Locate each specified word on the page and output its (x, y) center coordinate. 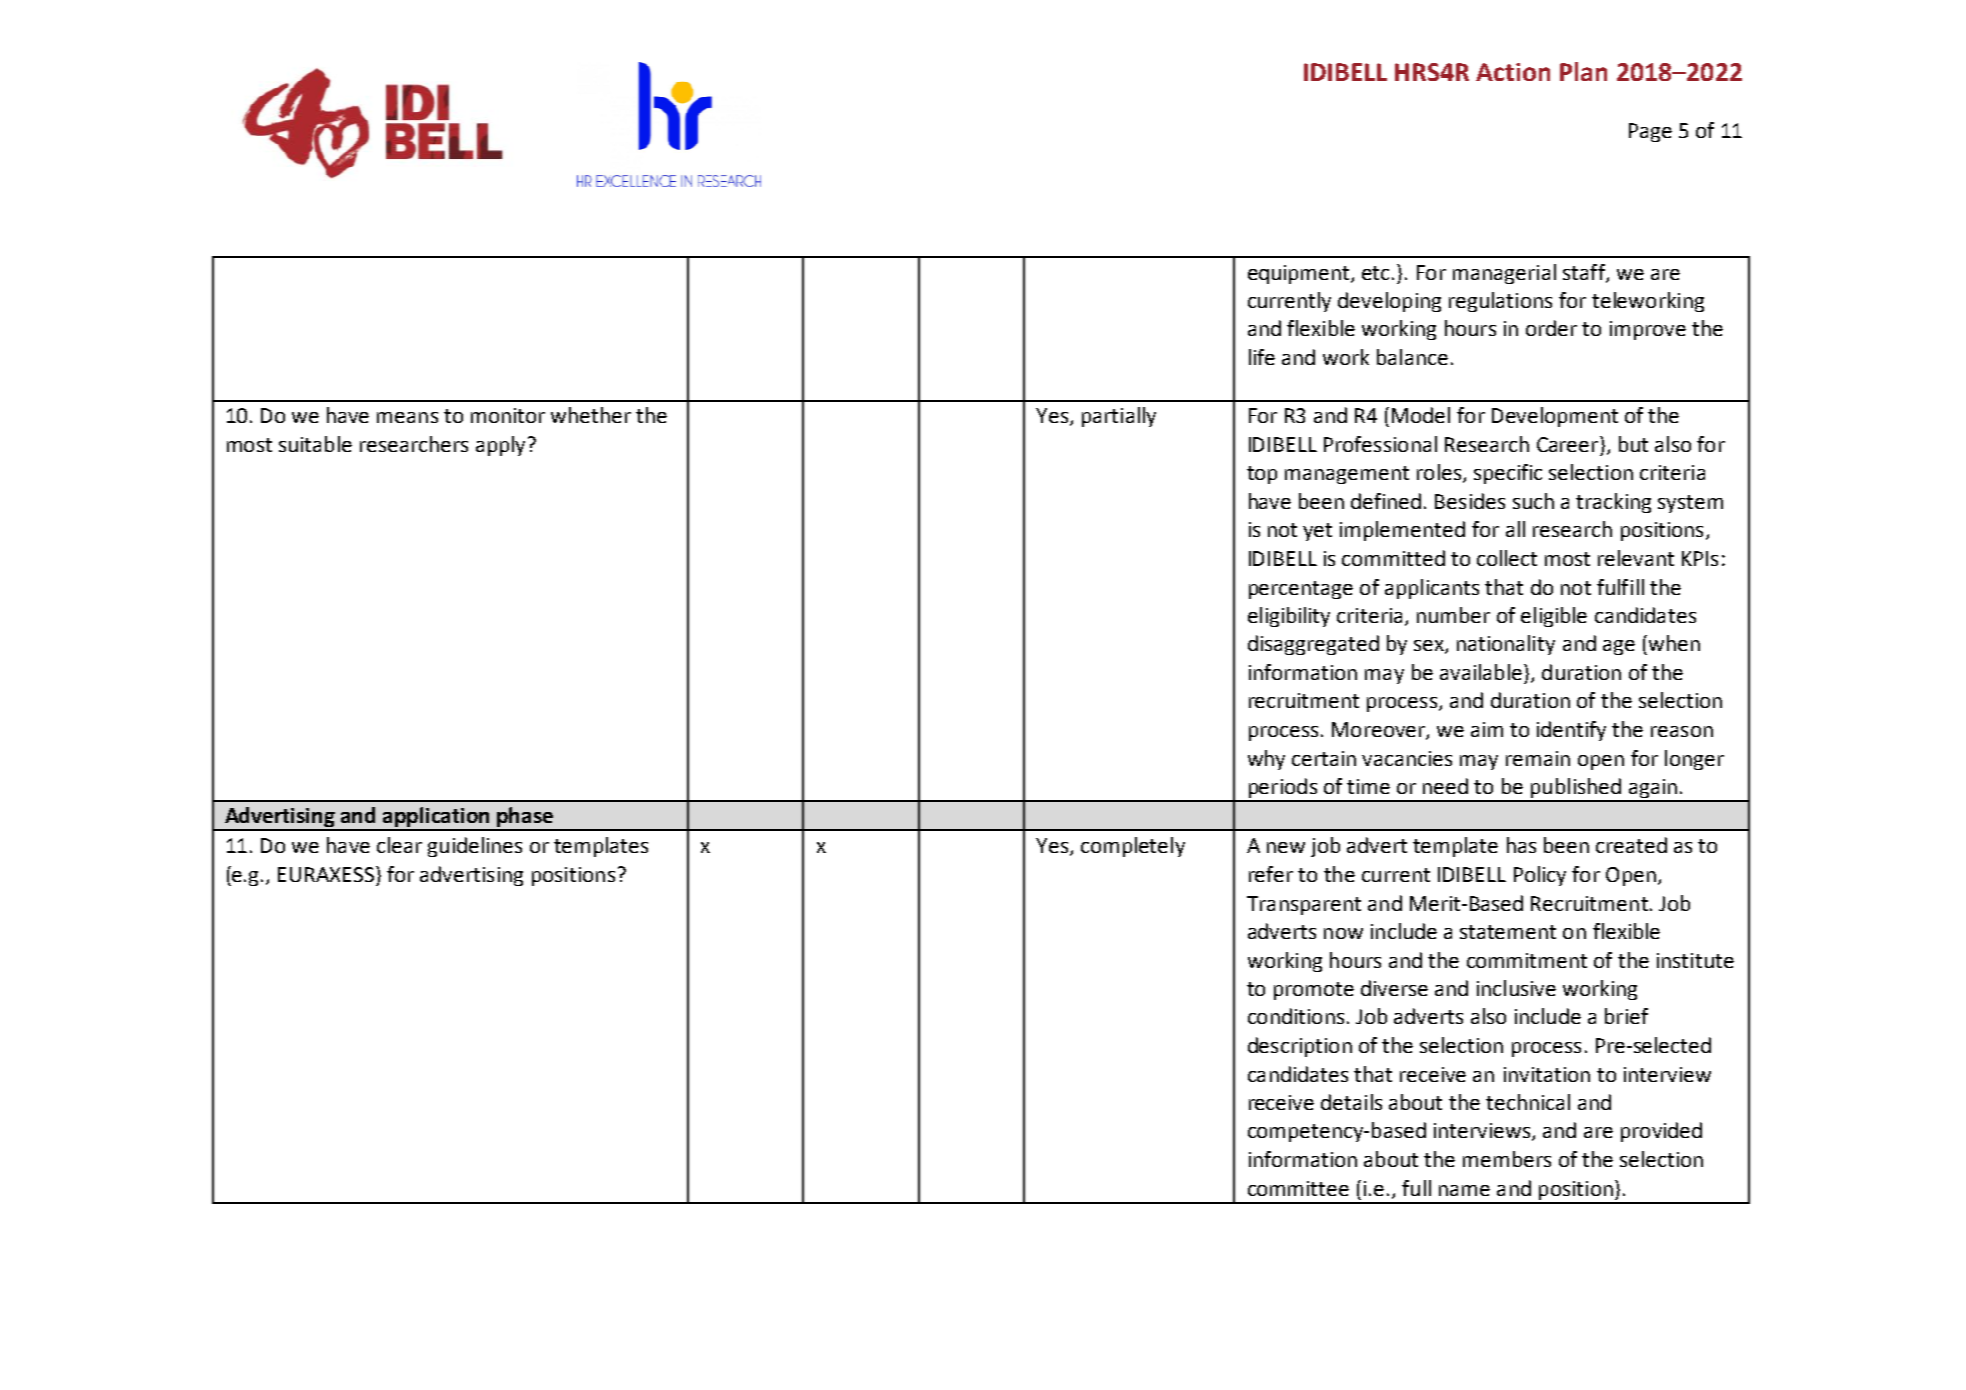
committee (1298, 1188)
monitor (508, 415)
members (1507, 1159)
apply (500, 446)
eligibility (1289, 617)
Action (1513, 72)
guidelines (475, 847)
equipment (1300, 274)
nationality (1506, 645)
